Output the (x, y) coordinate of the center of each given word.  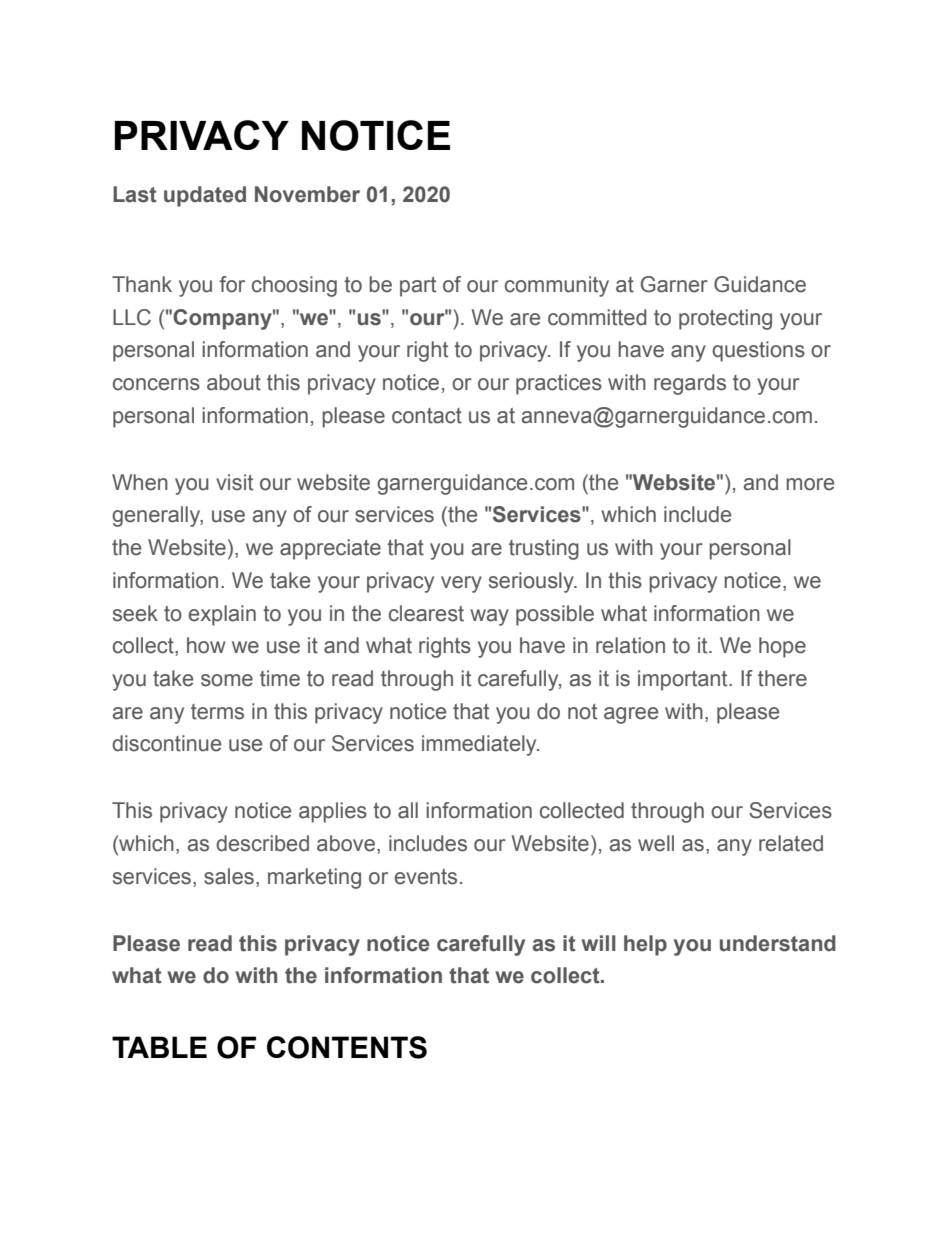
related (791, 843)
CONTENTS (347, 1047)
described (262, 843)
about (234, 382)
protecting (725, 319)
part (418, 287)
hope (782, 647)
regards (690, 384)
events (426, 877)
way (489, 617)
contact (427, 416)
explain (222, 615)
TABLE (159, 1047)
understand (778, 943)
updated (205, 196)
